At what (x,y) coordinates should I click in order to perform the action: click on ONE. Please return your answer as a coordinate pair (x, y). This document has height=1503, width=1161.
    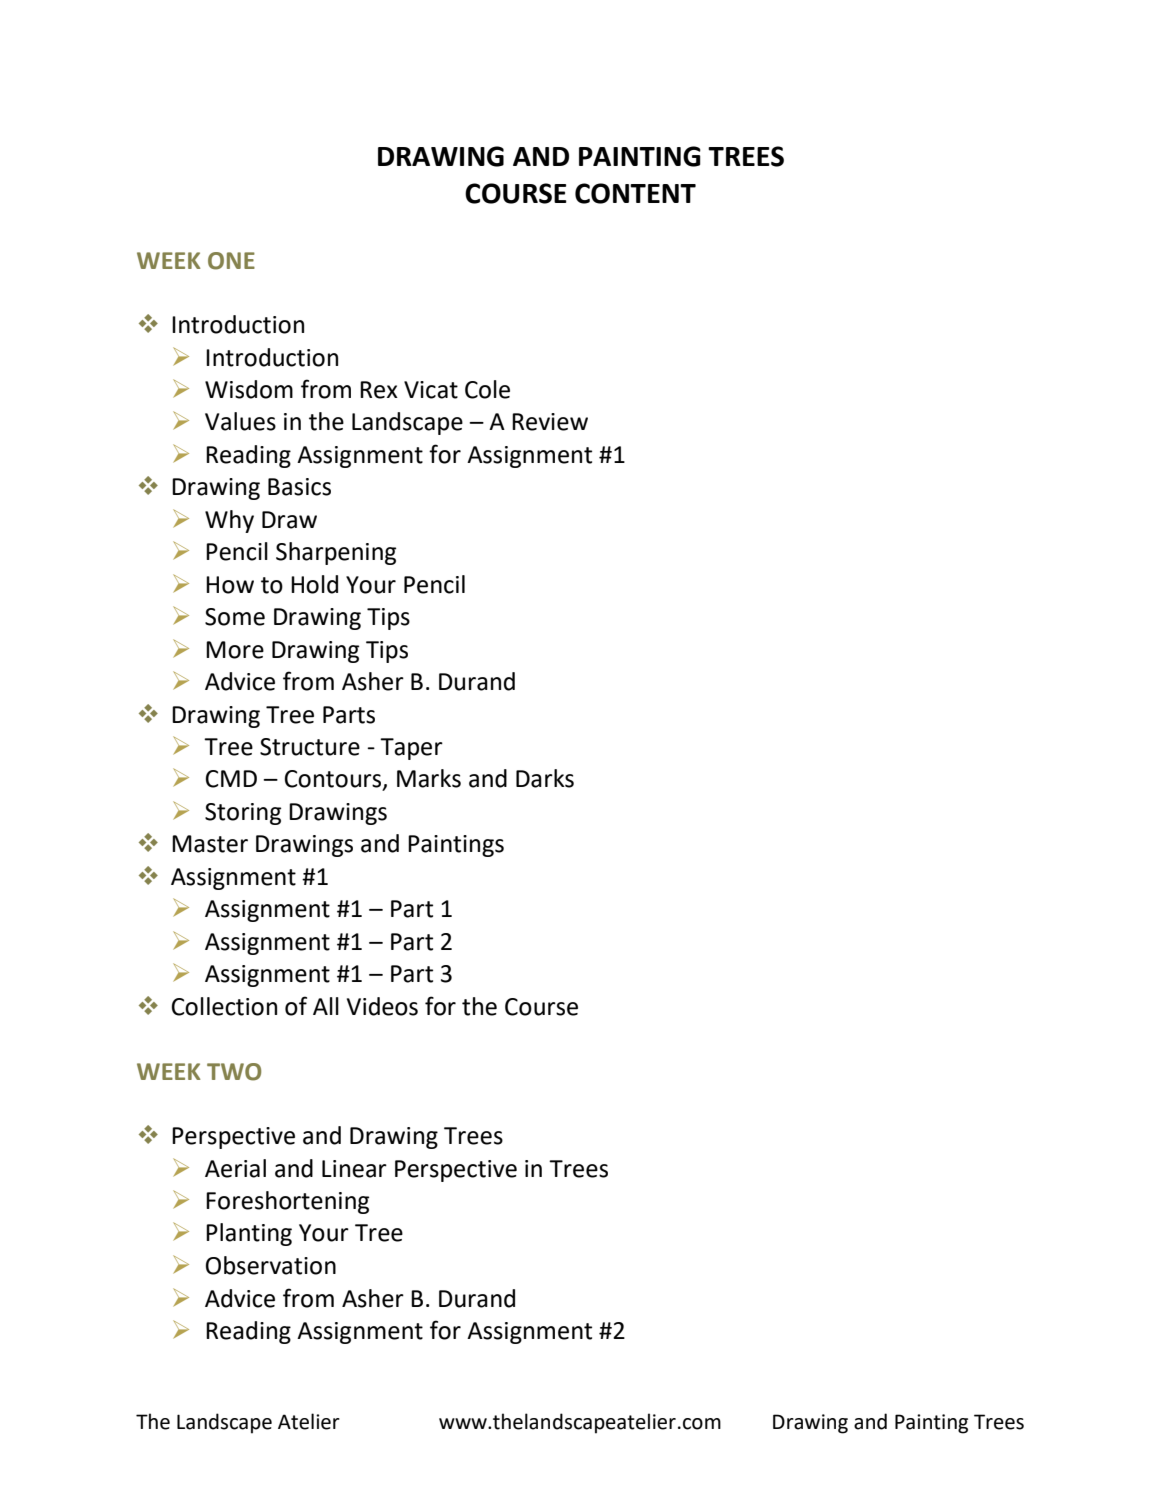
    Looking at the image, I should click on (231, 261).
